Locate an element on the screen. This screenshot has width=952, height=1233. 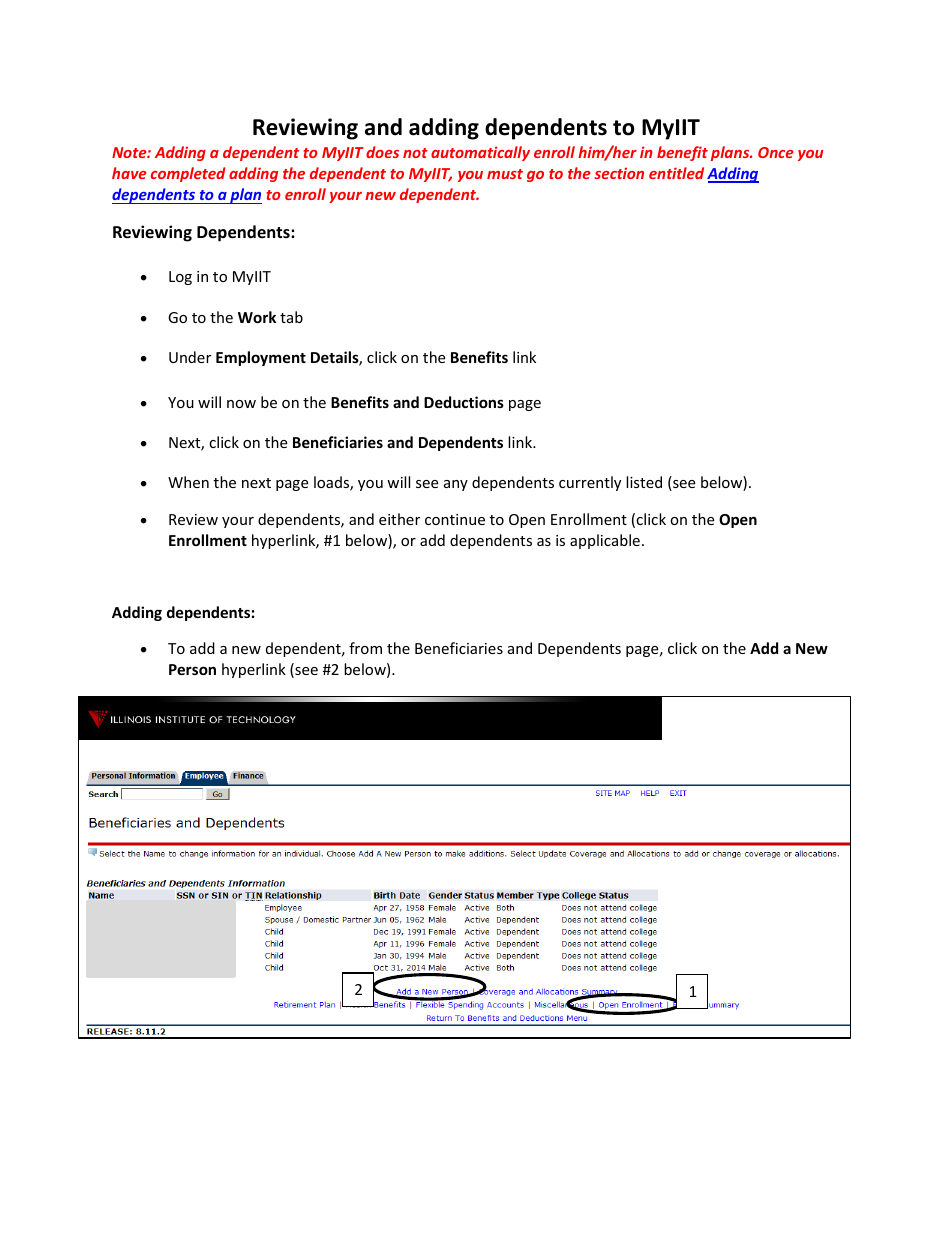
automatically is located at coordinates (480, 153).
